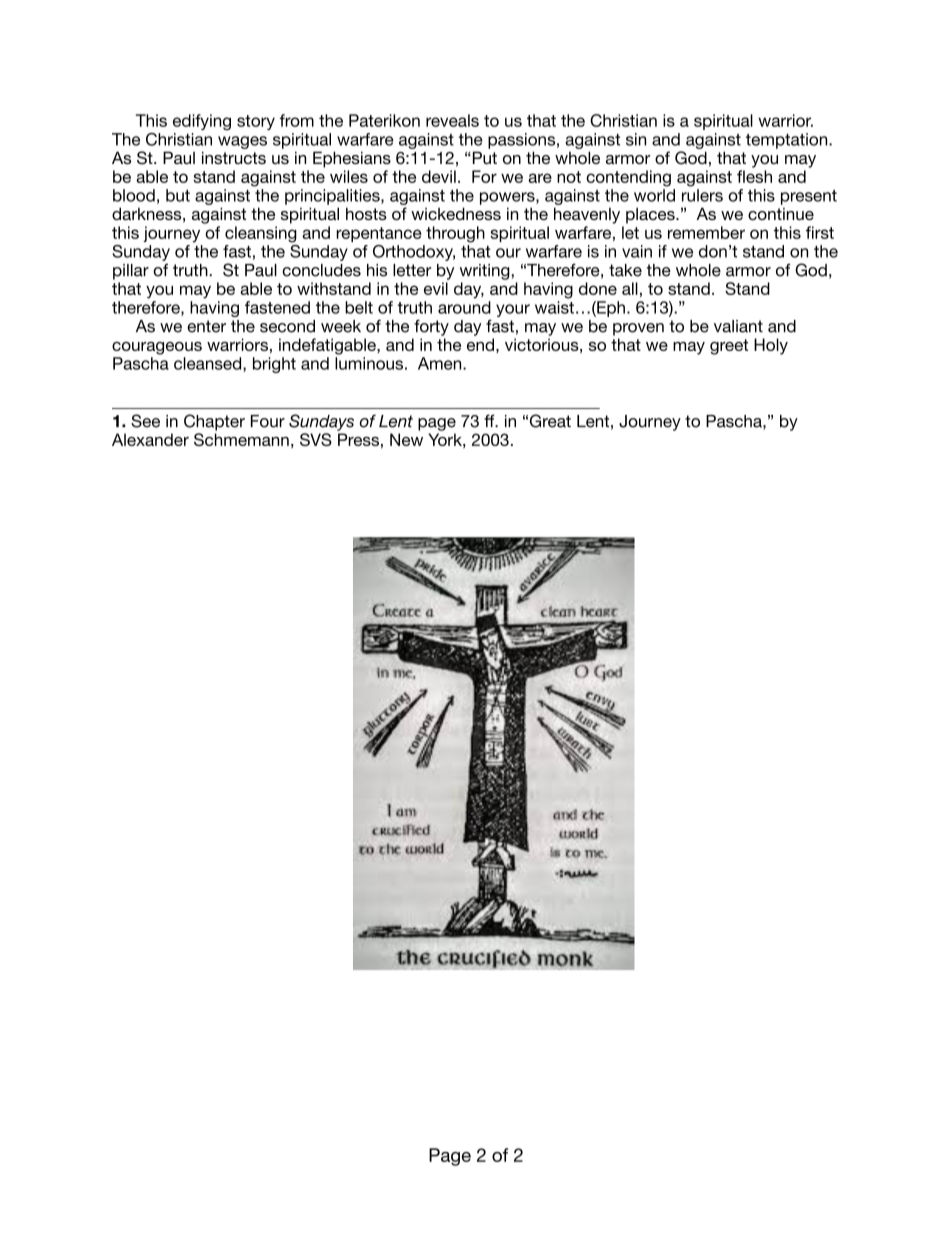  I want to click on reveals, so click(452, 120).
